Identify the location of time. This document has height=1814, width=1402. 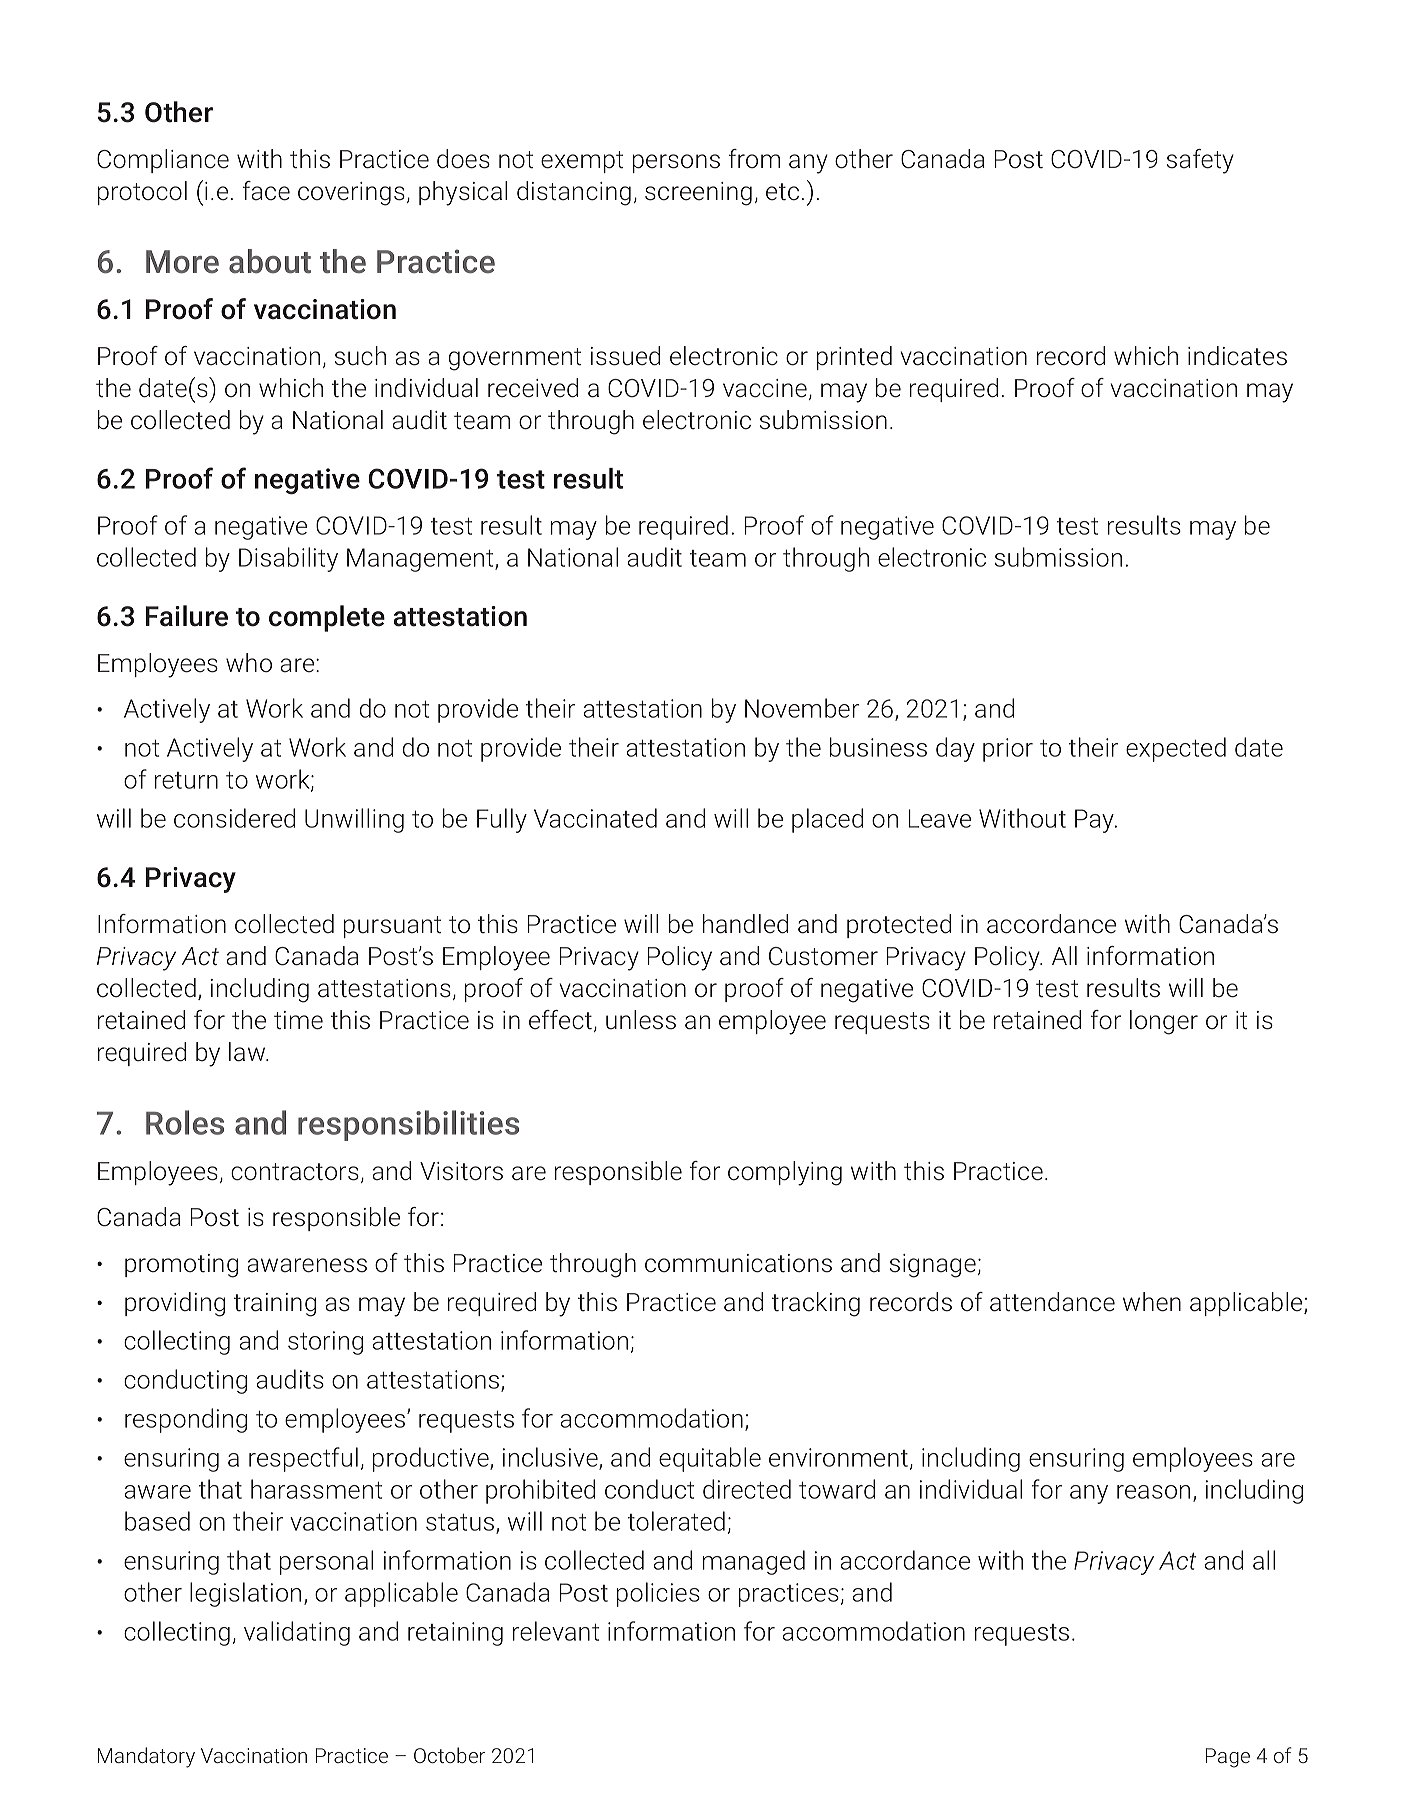
(298, 1020).
